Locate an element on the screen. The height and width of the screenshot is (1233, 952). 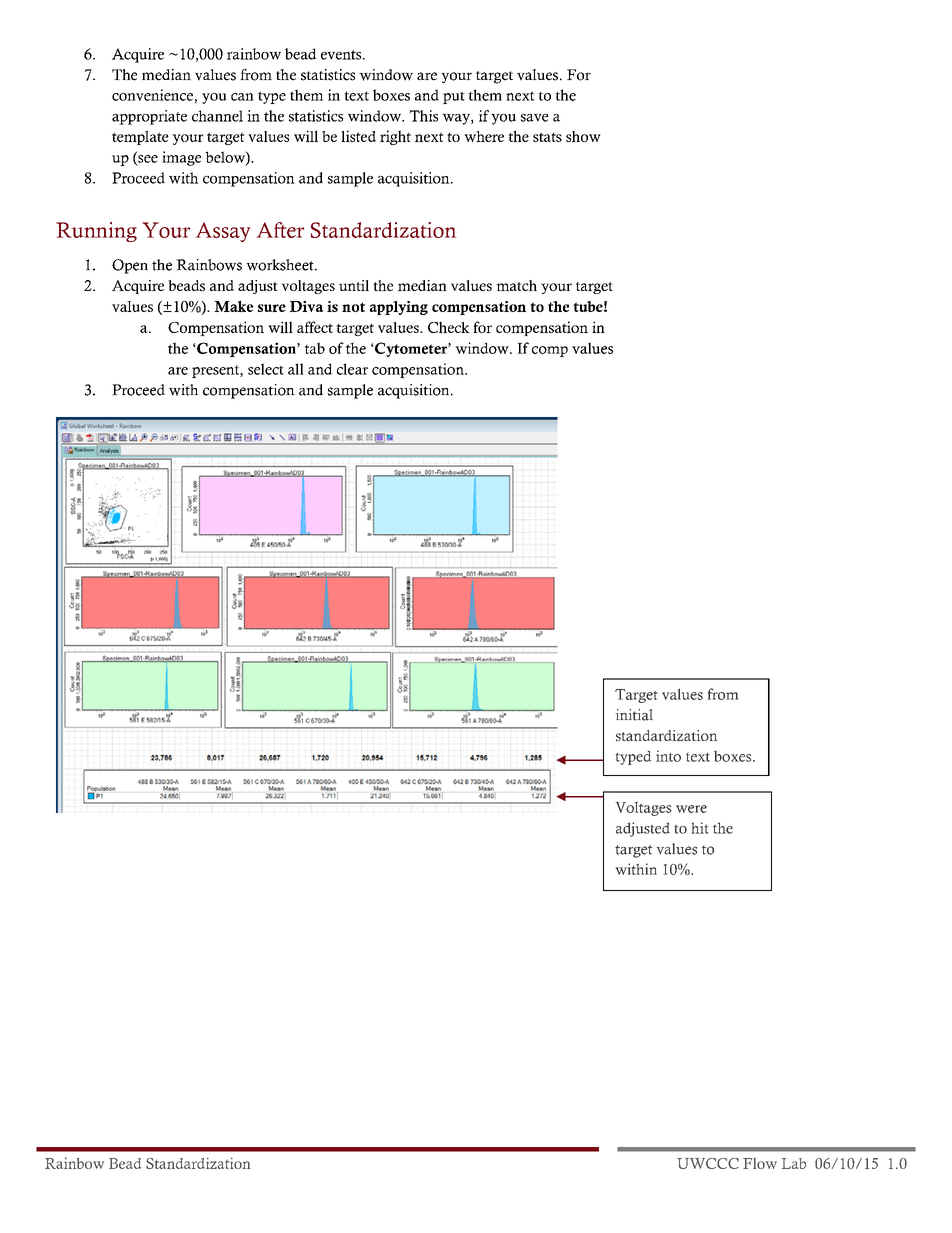
Flow is located at coordinates (760, 1163).
